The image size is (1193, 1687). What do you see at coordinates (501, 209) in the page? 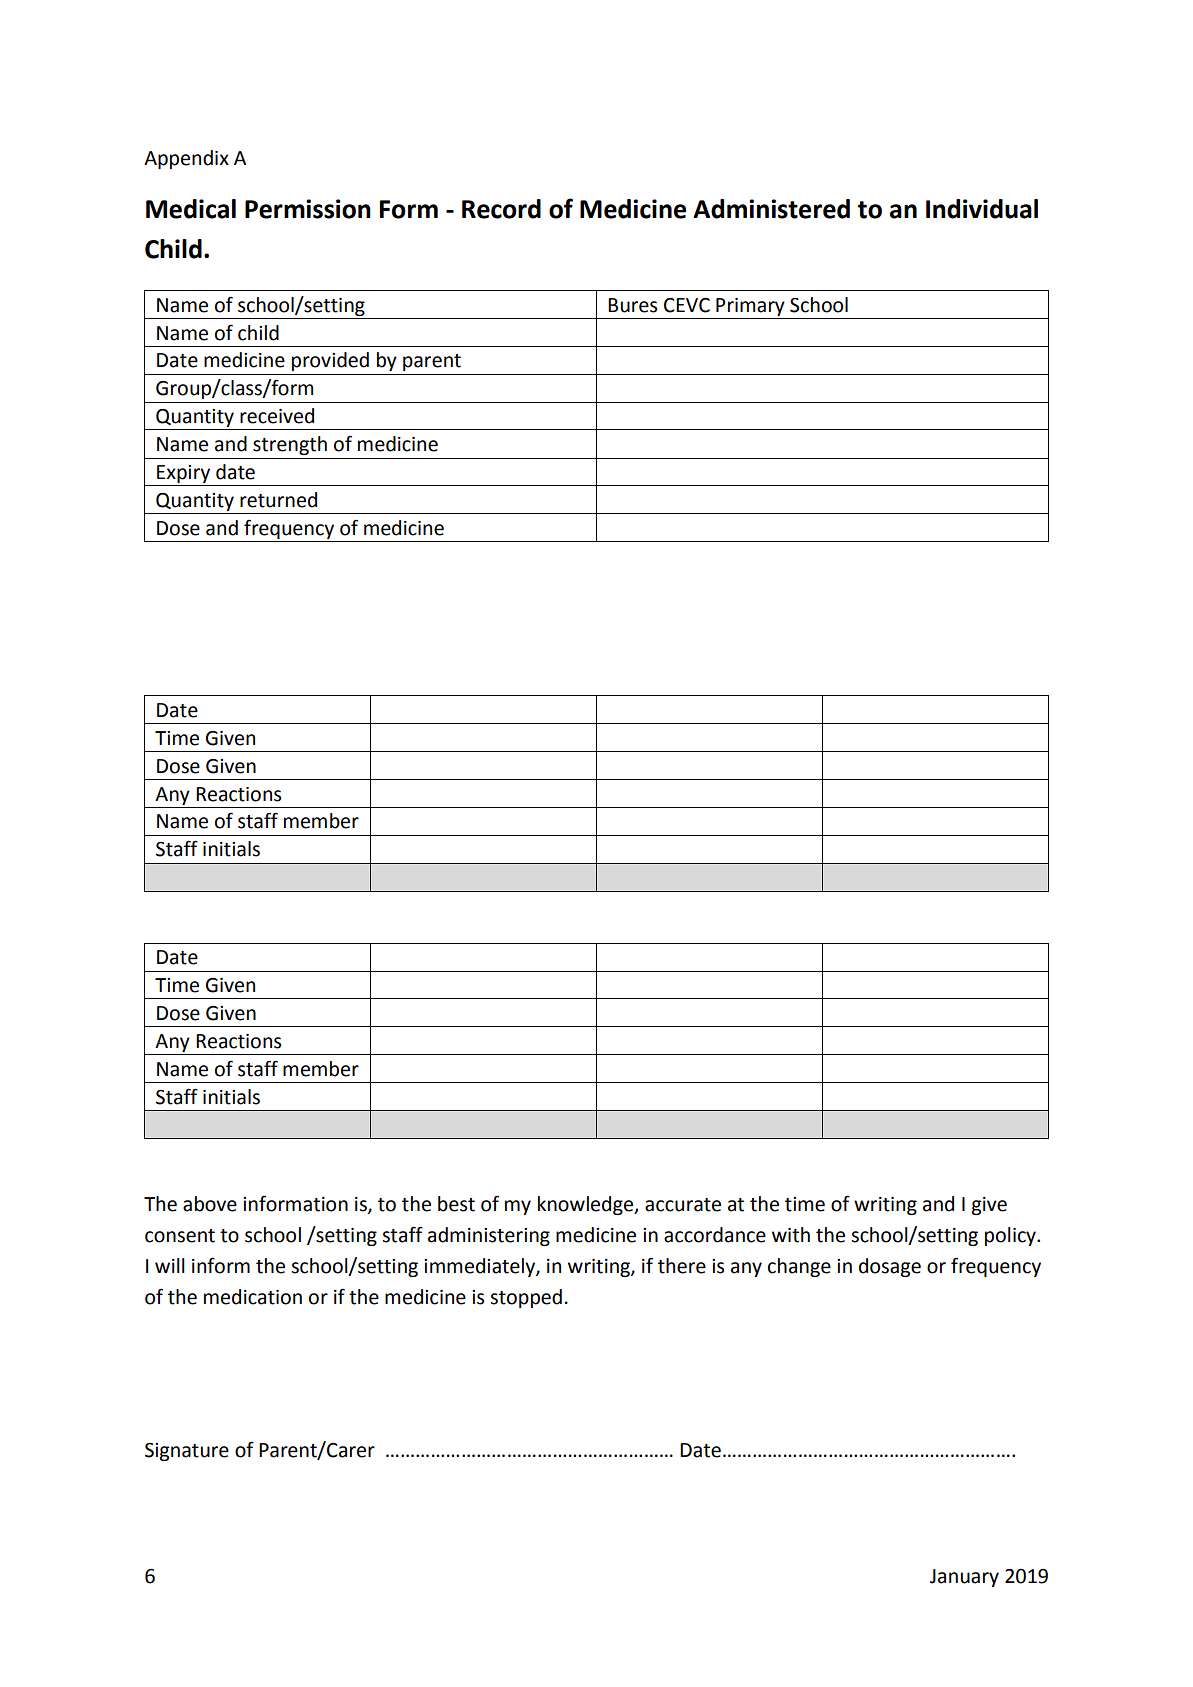
I see `Record` at bounding box center [501, 209].
